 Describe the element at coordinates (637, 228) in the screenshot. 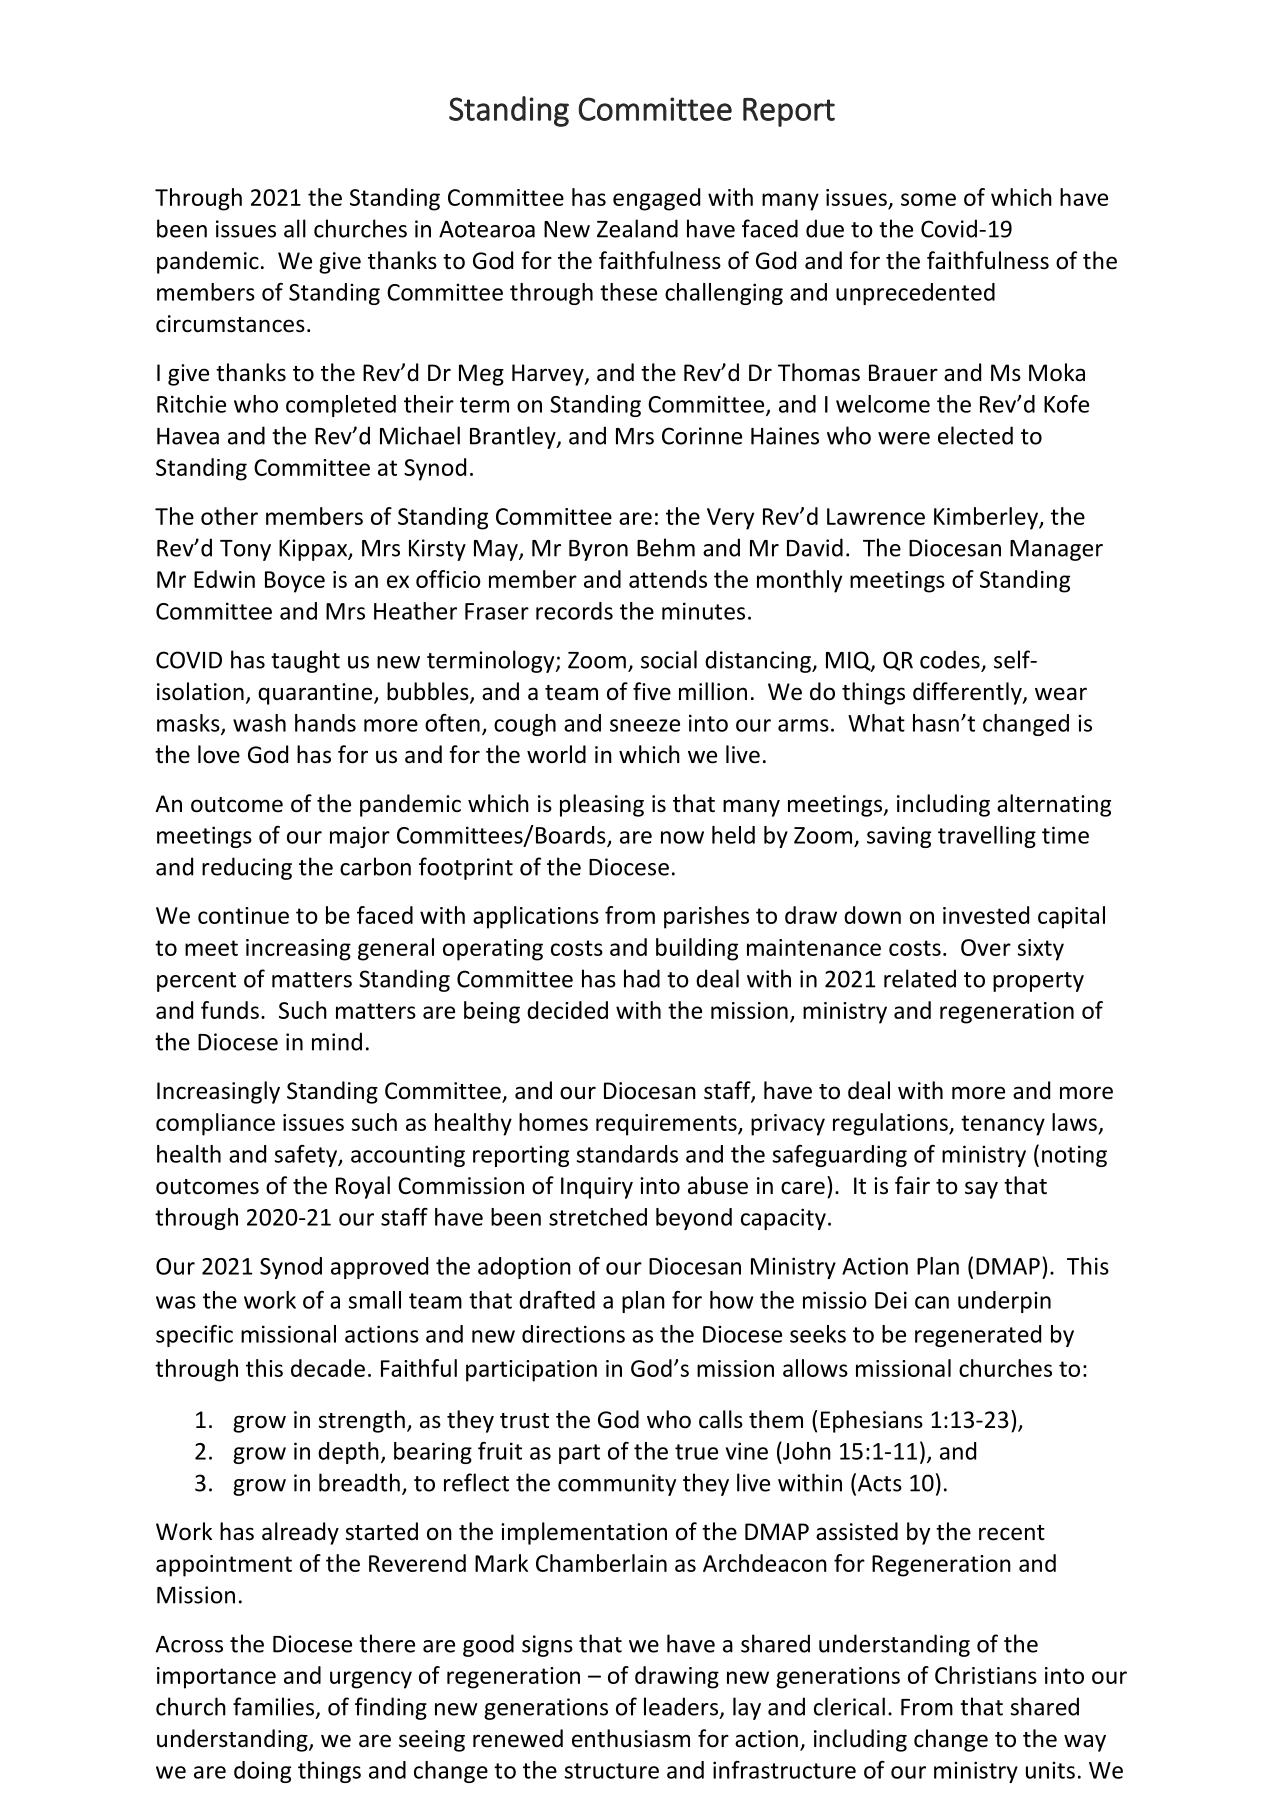

I see `Zealand` at that location.
